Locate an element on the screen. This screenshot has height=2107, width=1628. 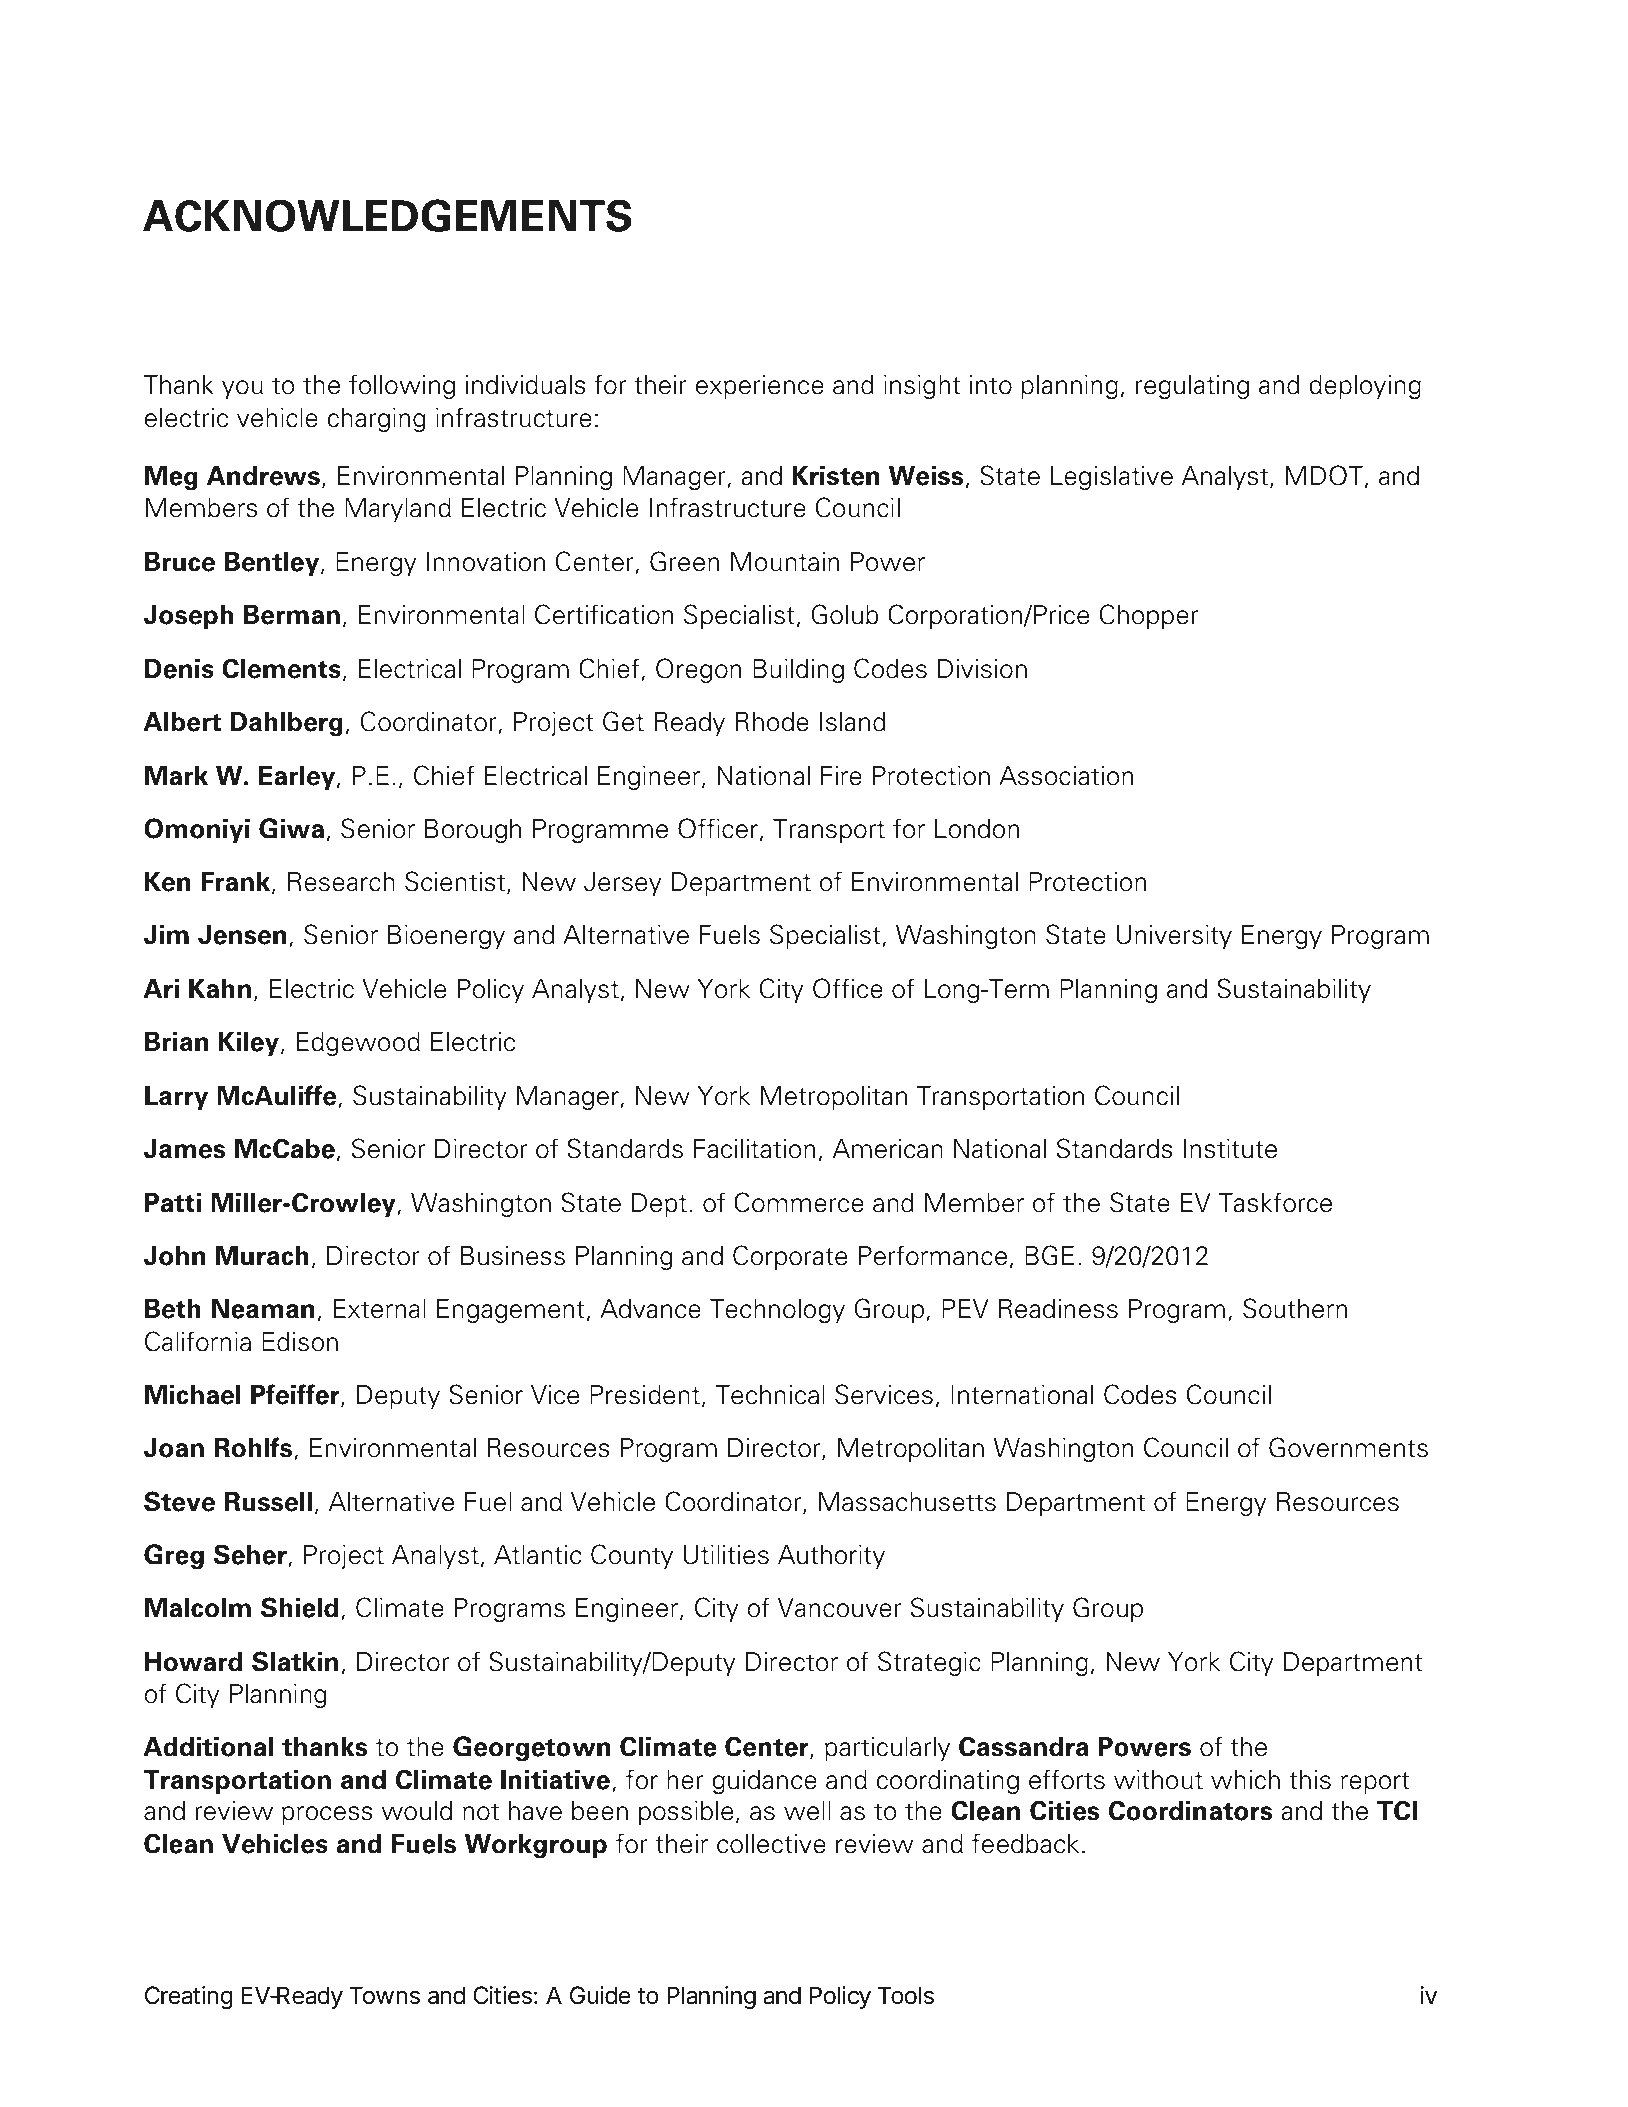
Chopper is located at coordinates (1149, 616).
